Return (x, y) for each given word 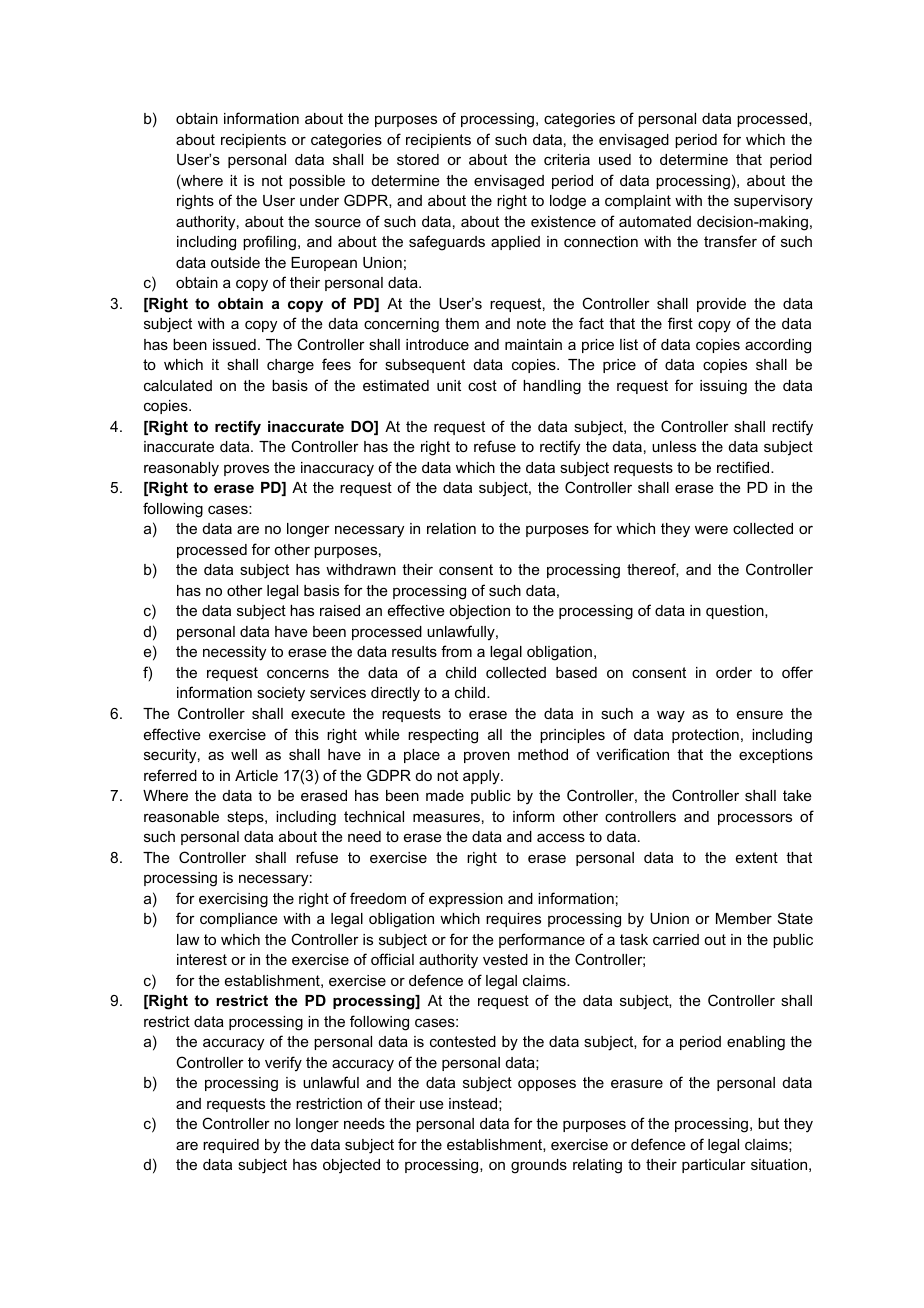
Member (744, 918)
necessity (234, 653)
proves (246, 470)
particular (714, 1166)
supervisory (773, 202)
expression (466, 900)
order (734, 672)
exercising (233, 900)
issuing (723, 387)
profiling (269, 243)
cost (482, 385)
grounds (539, 1166)
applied (515, 243)
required (231, 1146)
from (456, 651)
